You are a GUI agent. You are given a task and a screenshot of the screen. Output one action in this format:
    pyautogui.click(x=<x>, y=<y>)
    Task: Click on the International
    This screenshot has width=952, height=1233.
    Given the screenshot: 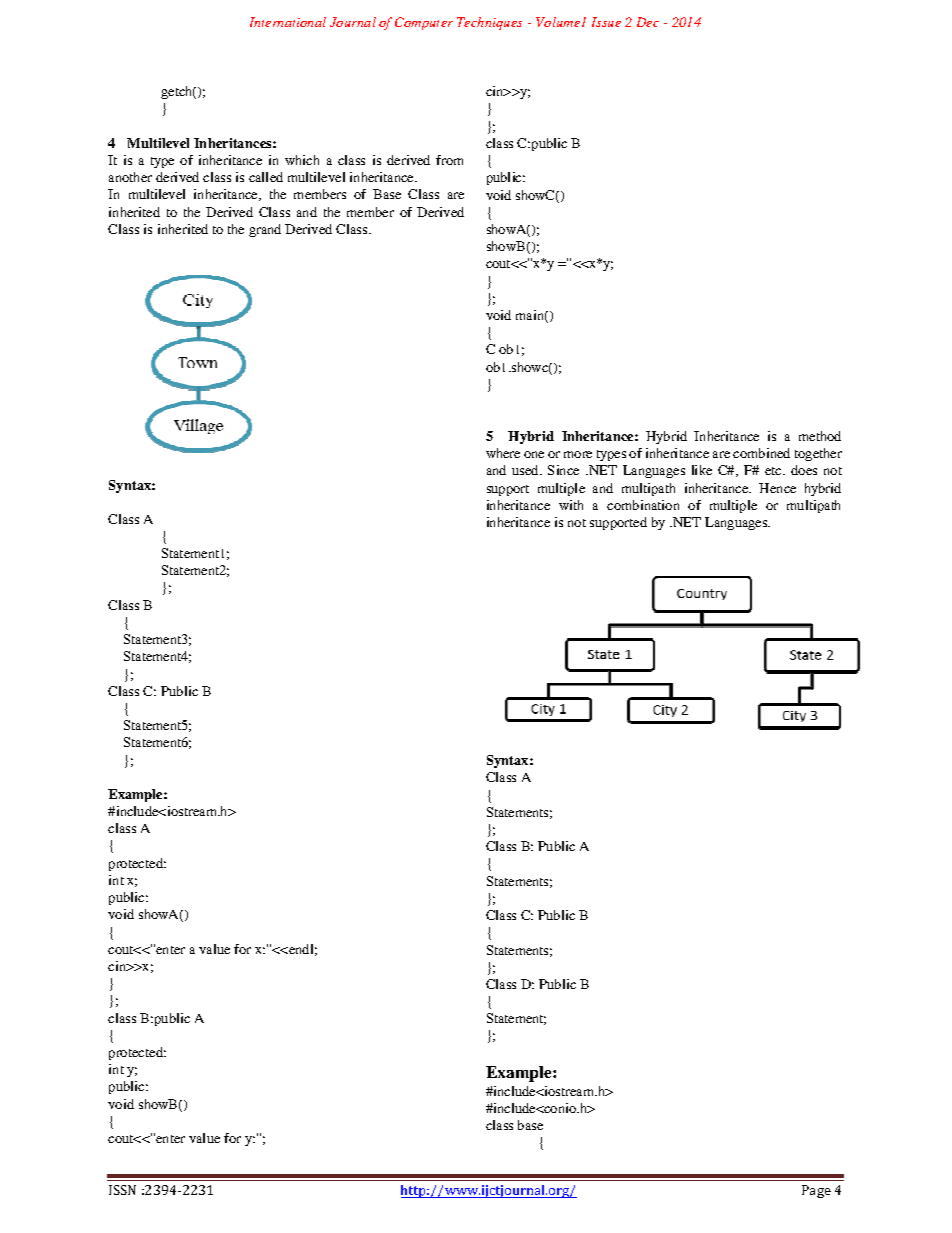 What is the action you would take?
    pyautogui.click(x=288, y=22)
